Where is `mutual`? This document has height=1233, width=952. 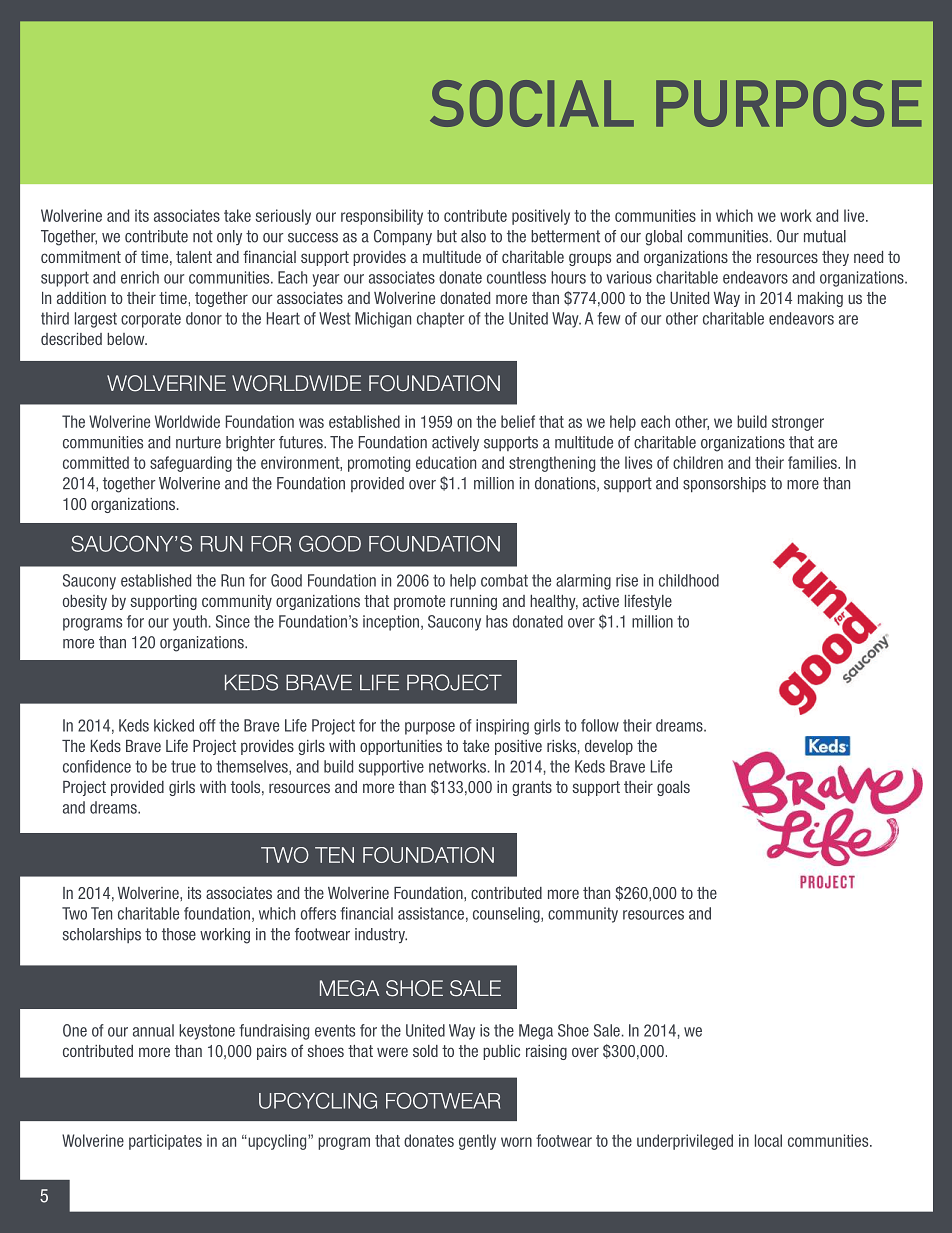 mutual is located at coordinates (825, 236).
